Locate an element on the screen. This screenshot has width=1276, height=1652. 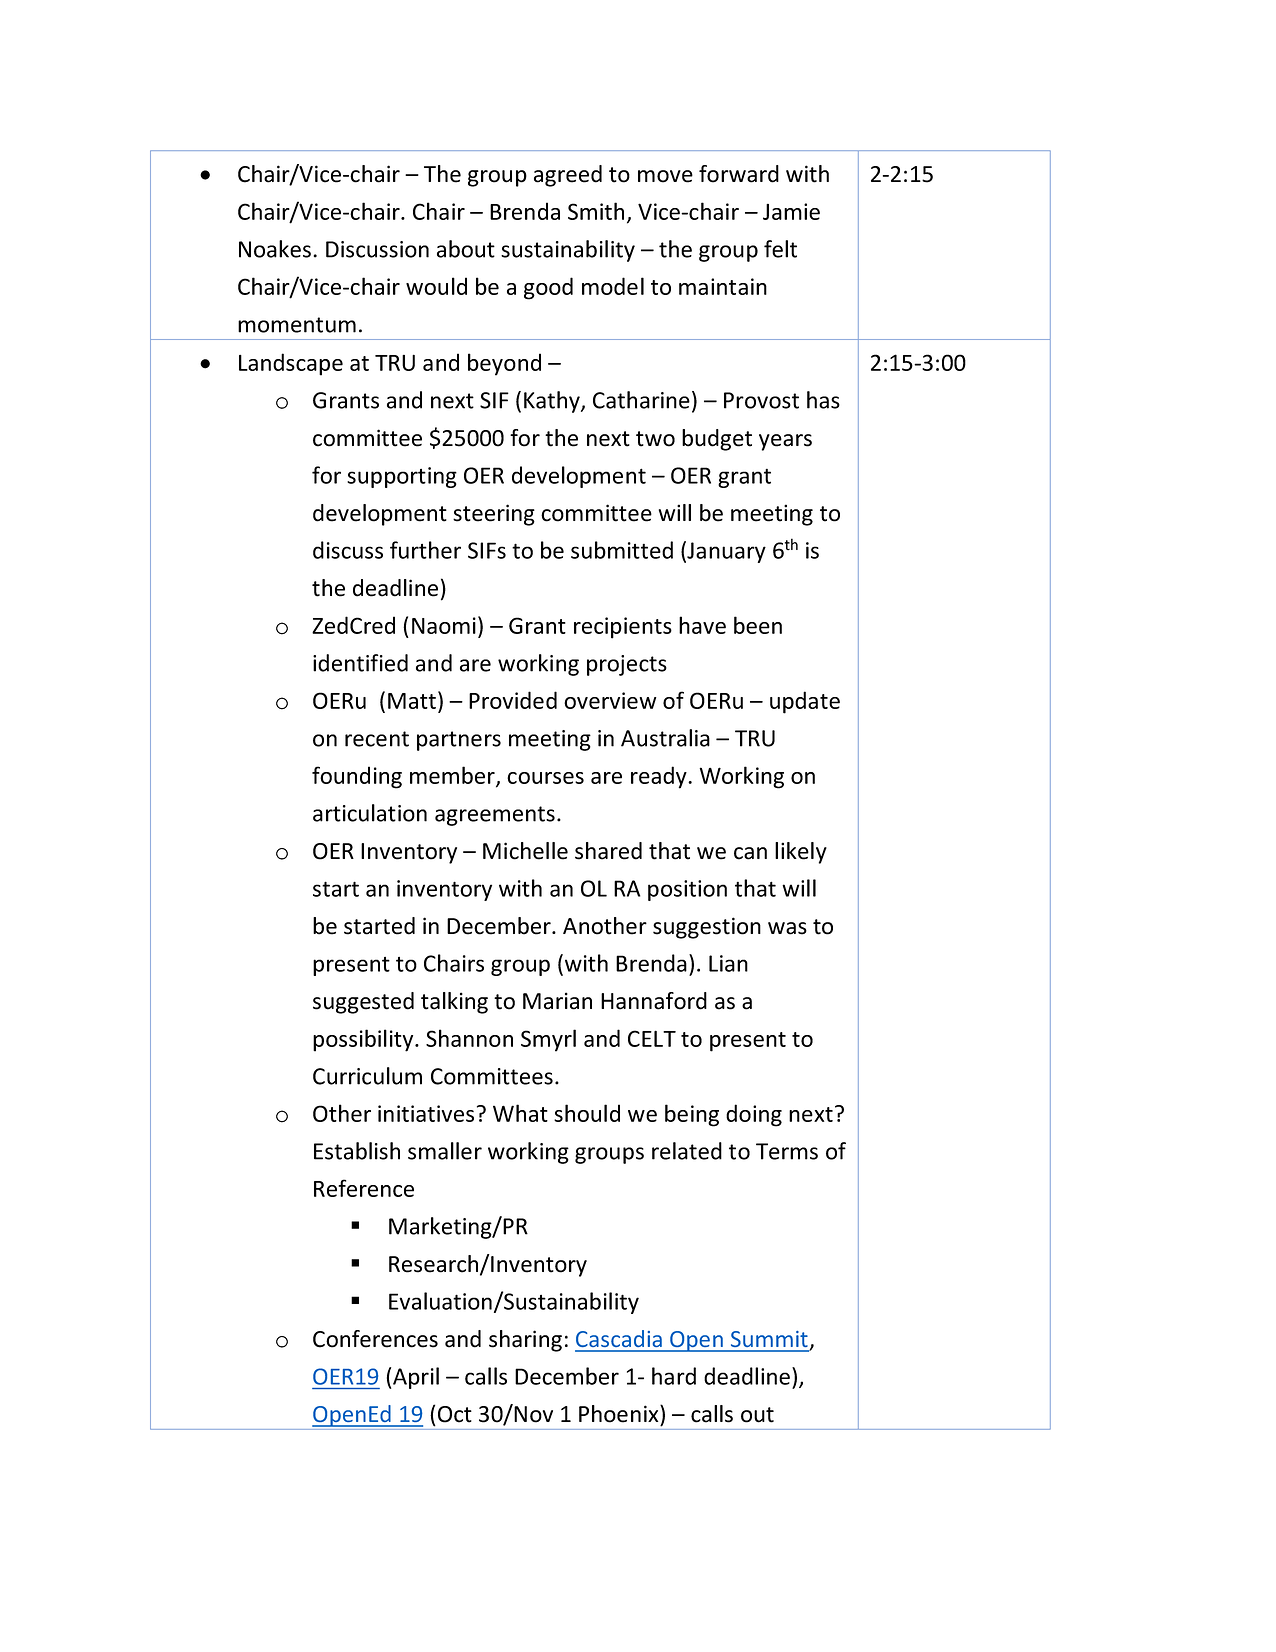
Conferences is located at coordinates (375, 1339).
